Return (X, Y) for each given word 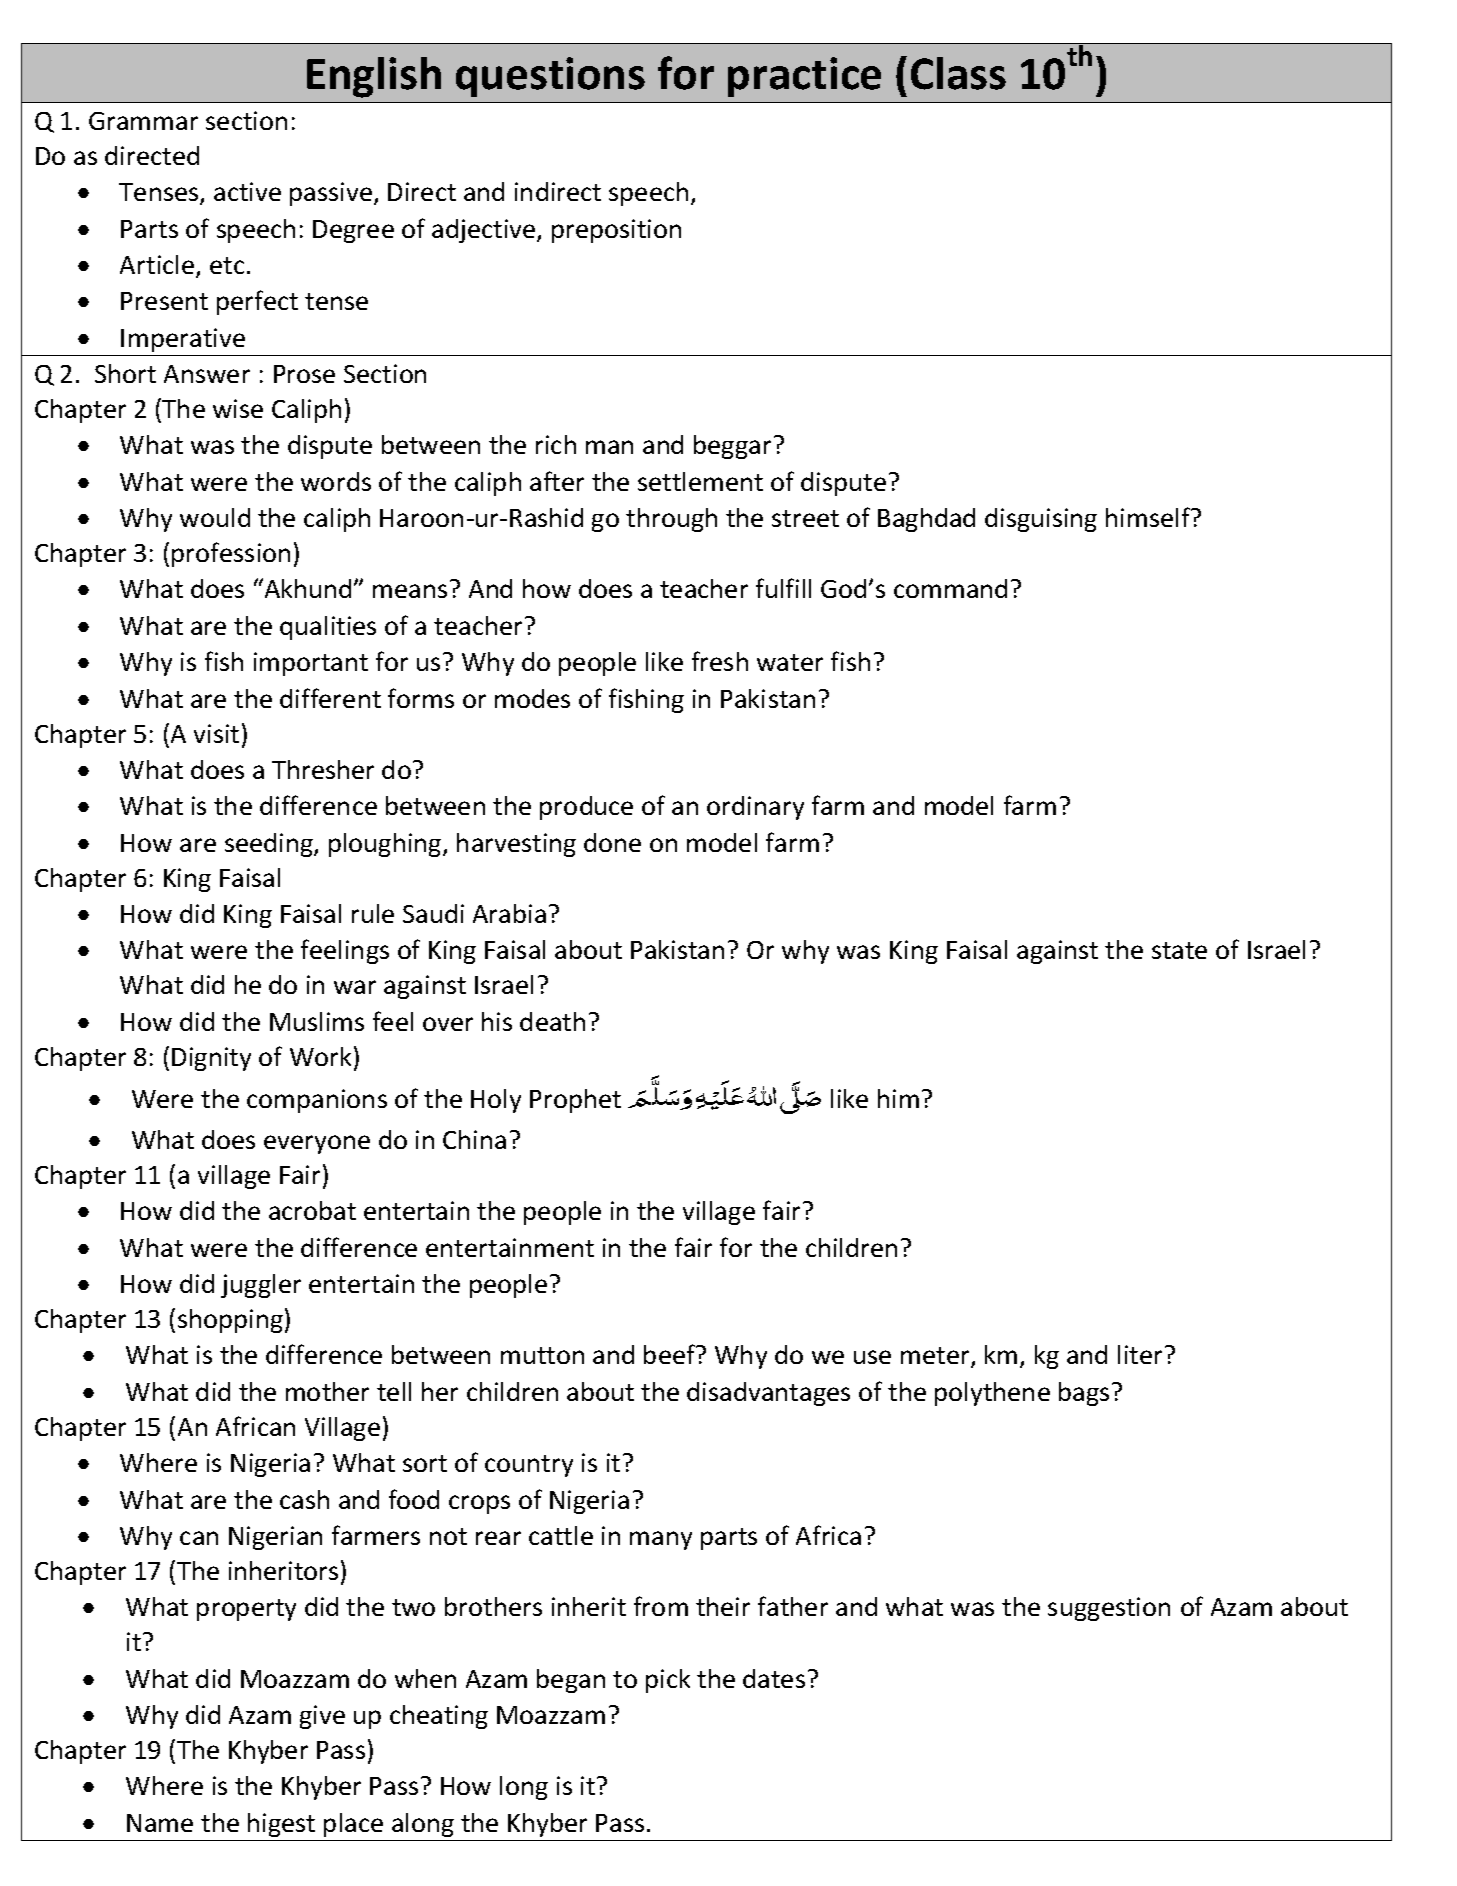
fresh (720, 661)
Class (958, 73)
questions (550, 77)
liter (1140, 1354)
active (247, 191)
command (950, 588)
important (311, 664)
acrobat (312, 1210)
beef (671, 1354)
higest (281, 1825)
